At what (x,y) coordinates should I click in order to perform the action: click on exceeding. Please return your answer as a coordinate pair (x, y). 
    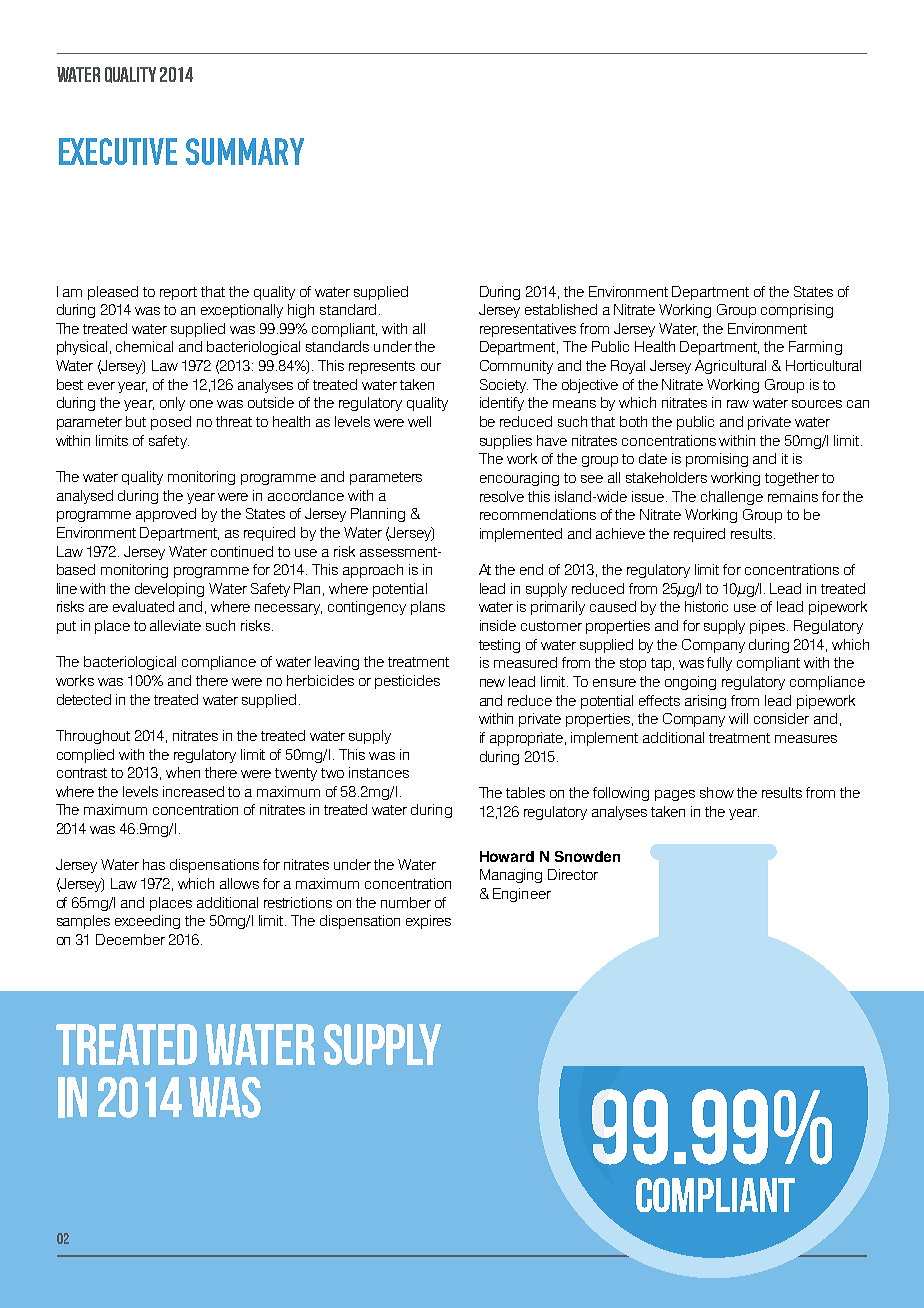
    Looking at the image, I should click on (147, 922).
